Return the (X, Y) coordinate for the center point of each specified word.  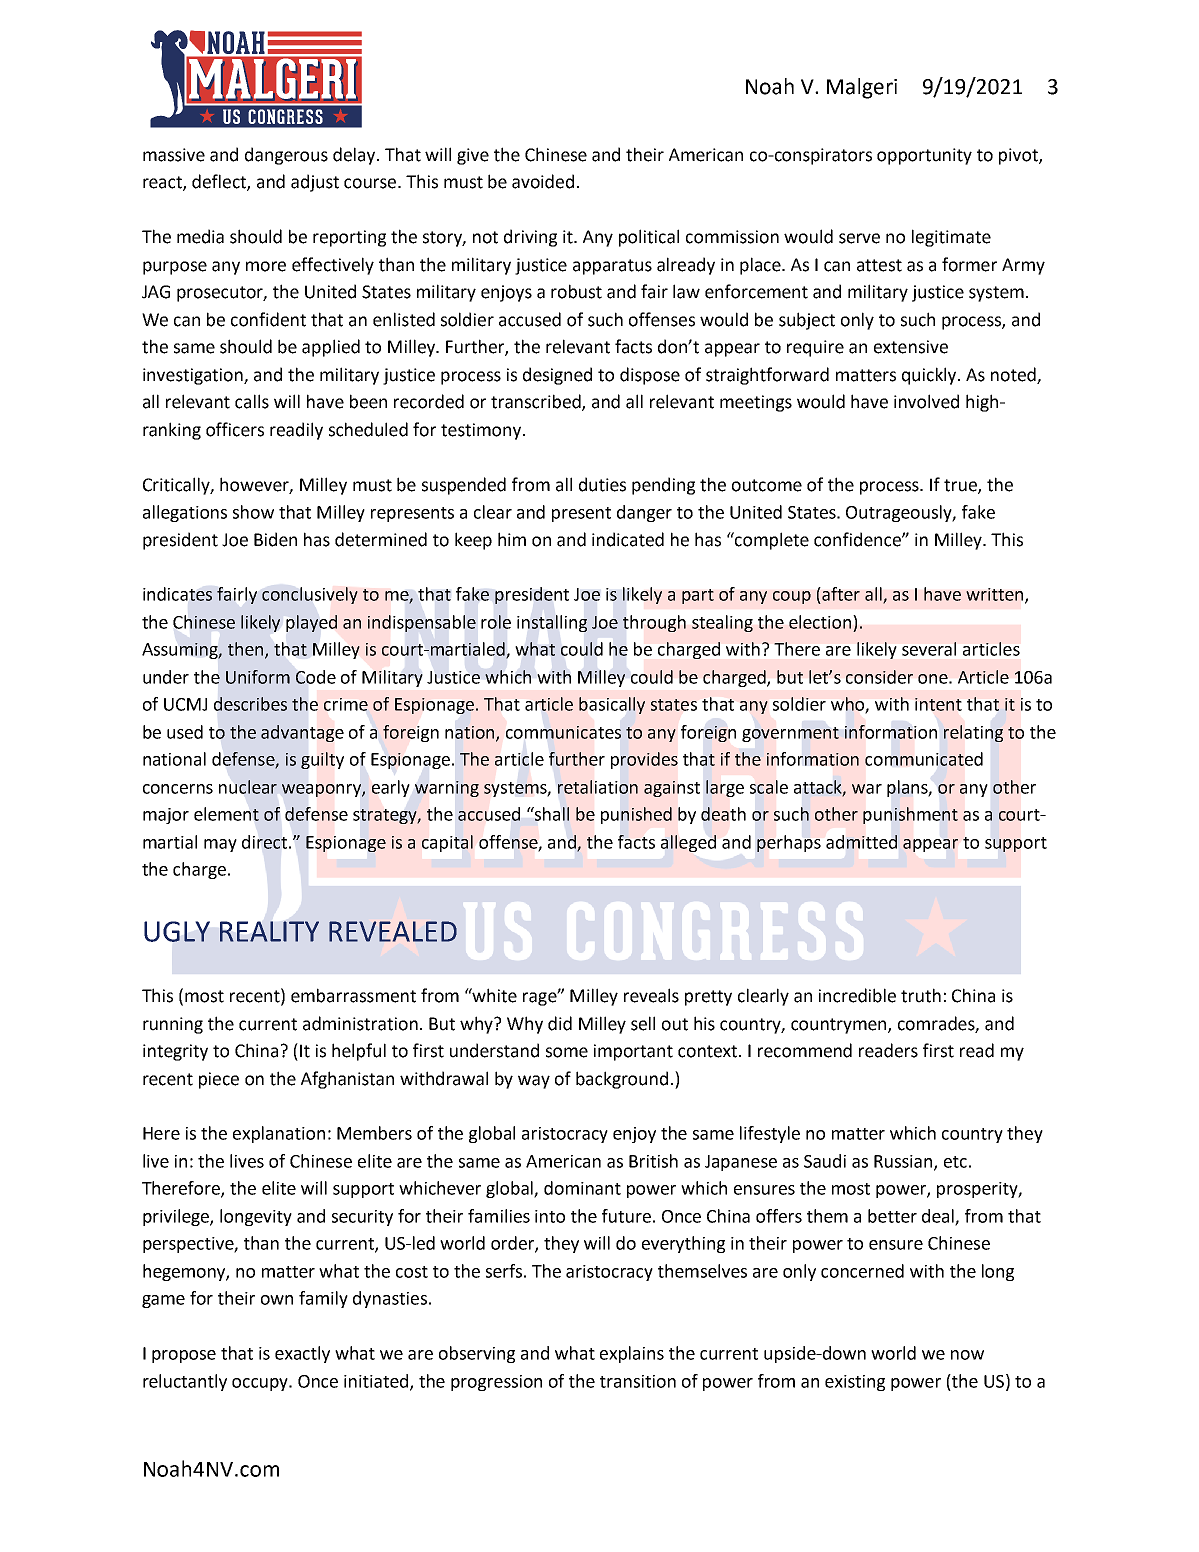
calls (252, 401)
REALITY (269, 931)
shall (551, 814)
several (929, 649)
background (622, 1080)
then (247, 650)
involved (926, 401)
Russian (904, 1162)
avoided (543, 181)
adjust (315, 183)
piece (219, 1080)
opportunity (924, 156)
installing (552, 623)
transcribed (537, 402)
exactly (302, 1354)
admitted (861, 842)
